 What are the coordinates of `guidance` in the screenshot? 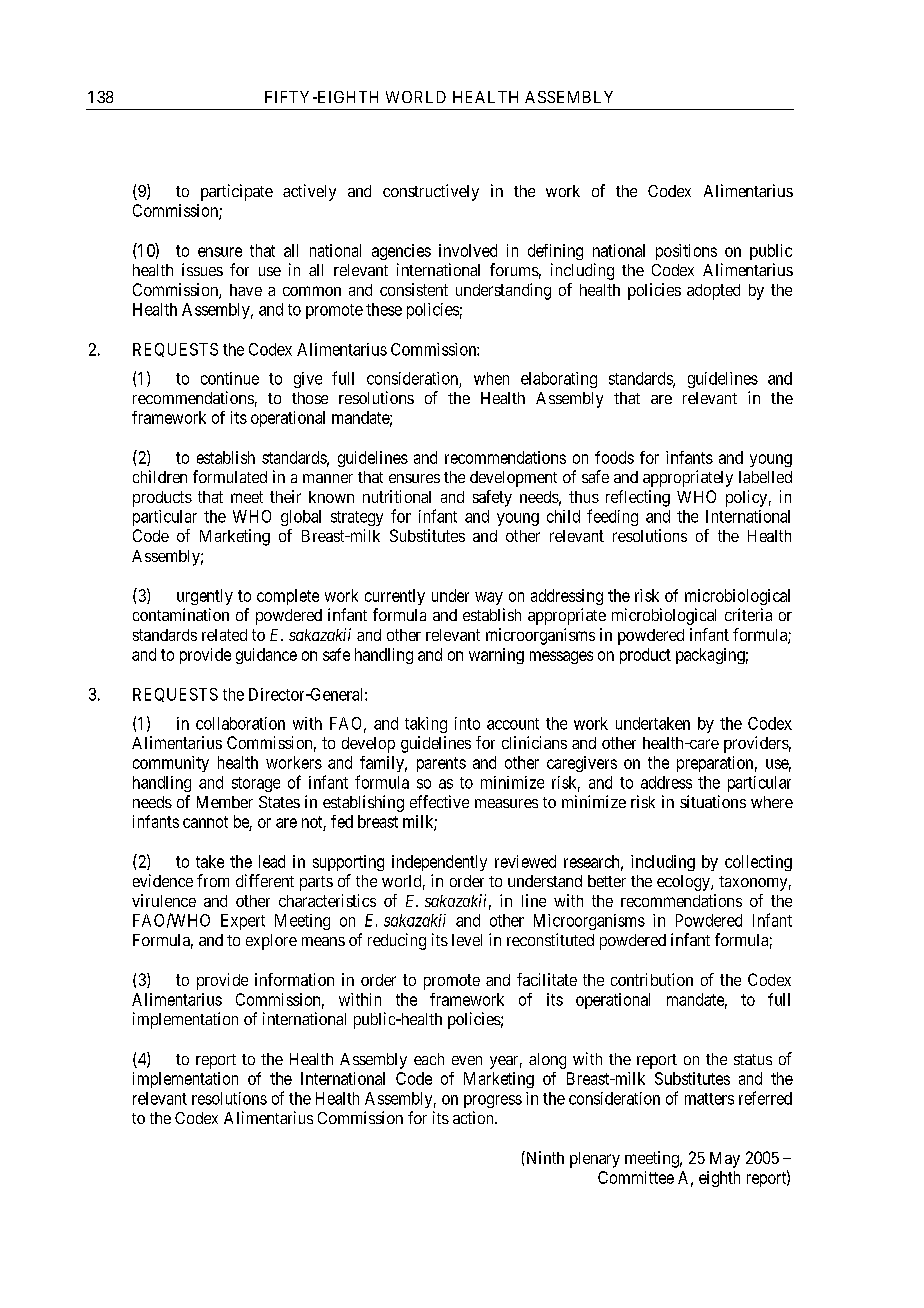 It's located at (266, 656).
